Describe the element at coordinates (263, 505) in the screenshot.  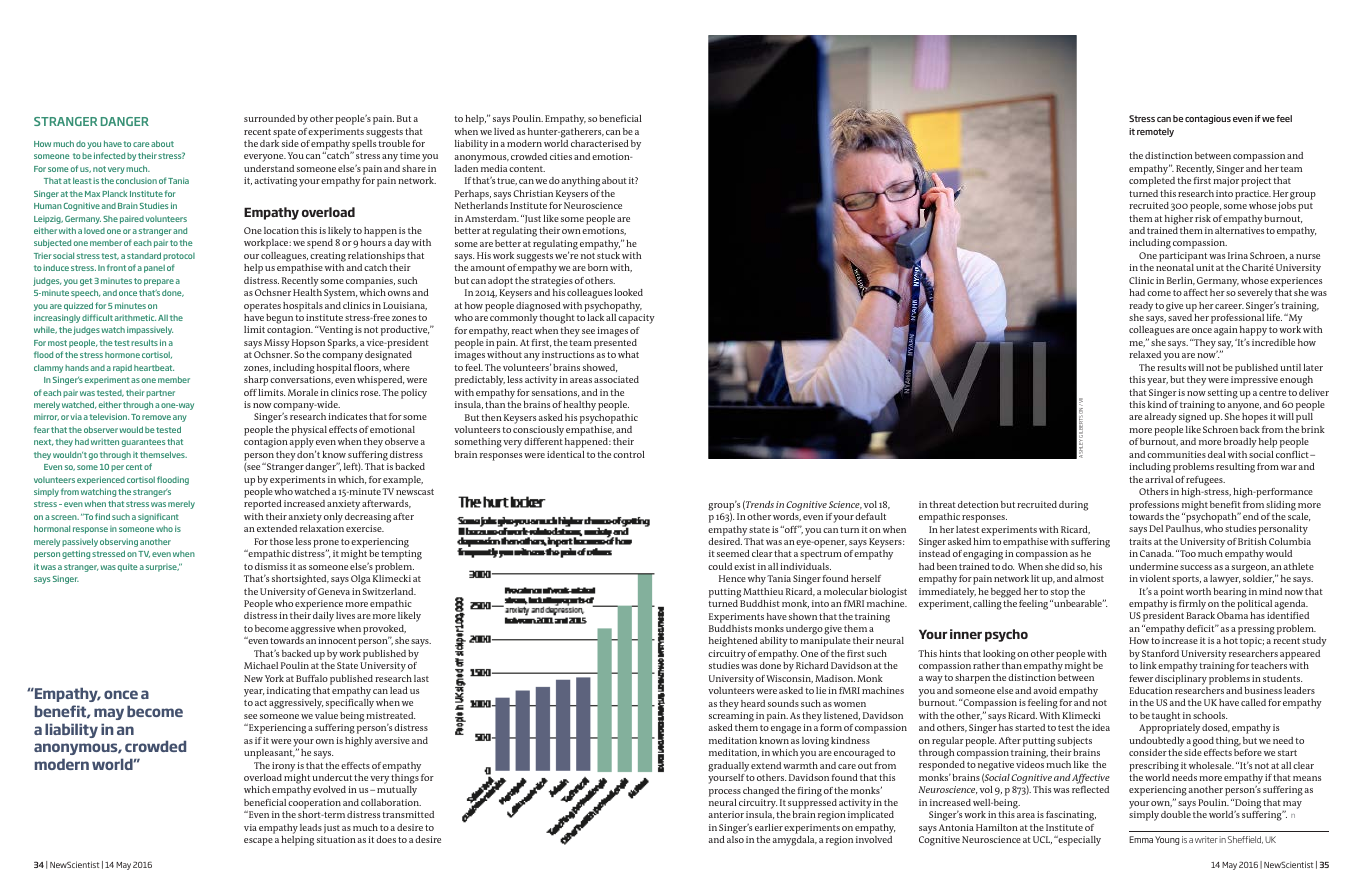
I see `reported` at that location.
